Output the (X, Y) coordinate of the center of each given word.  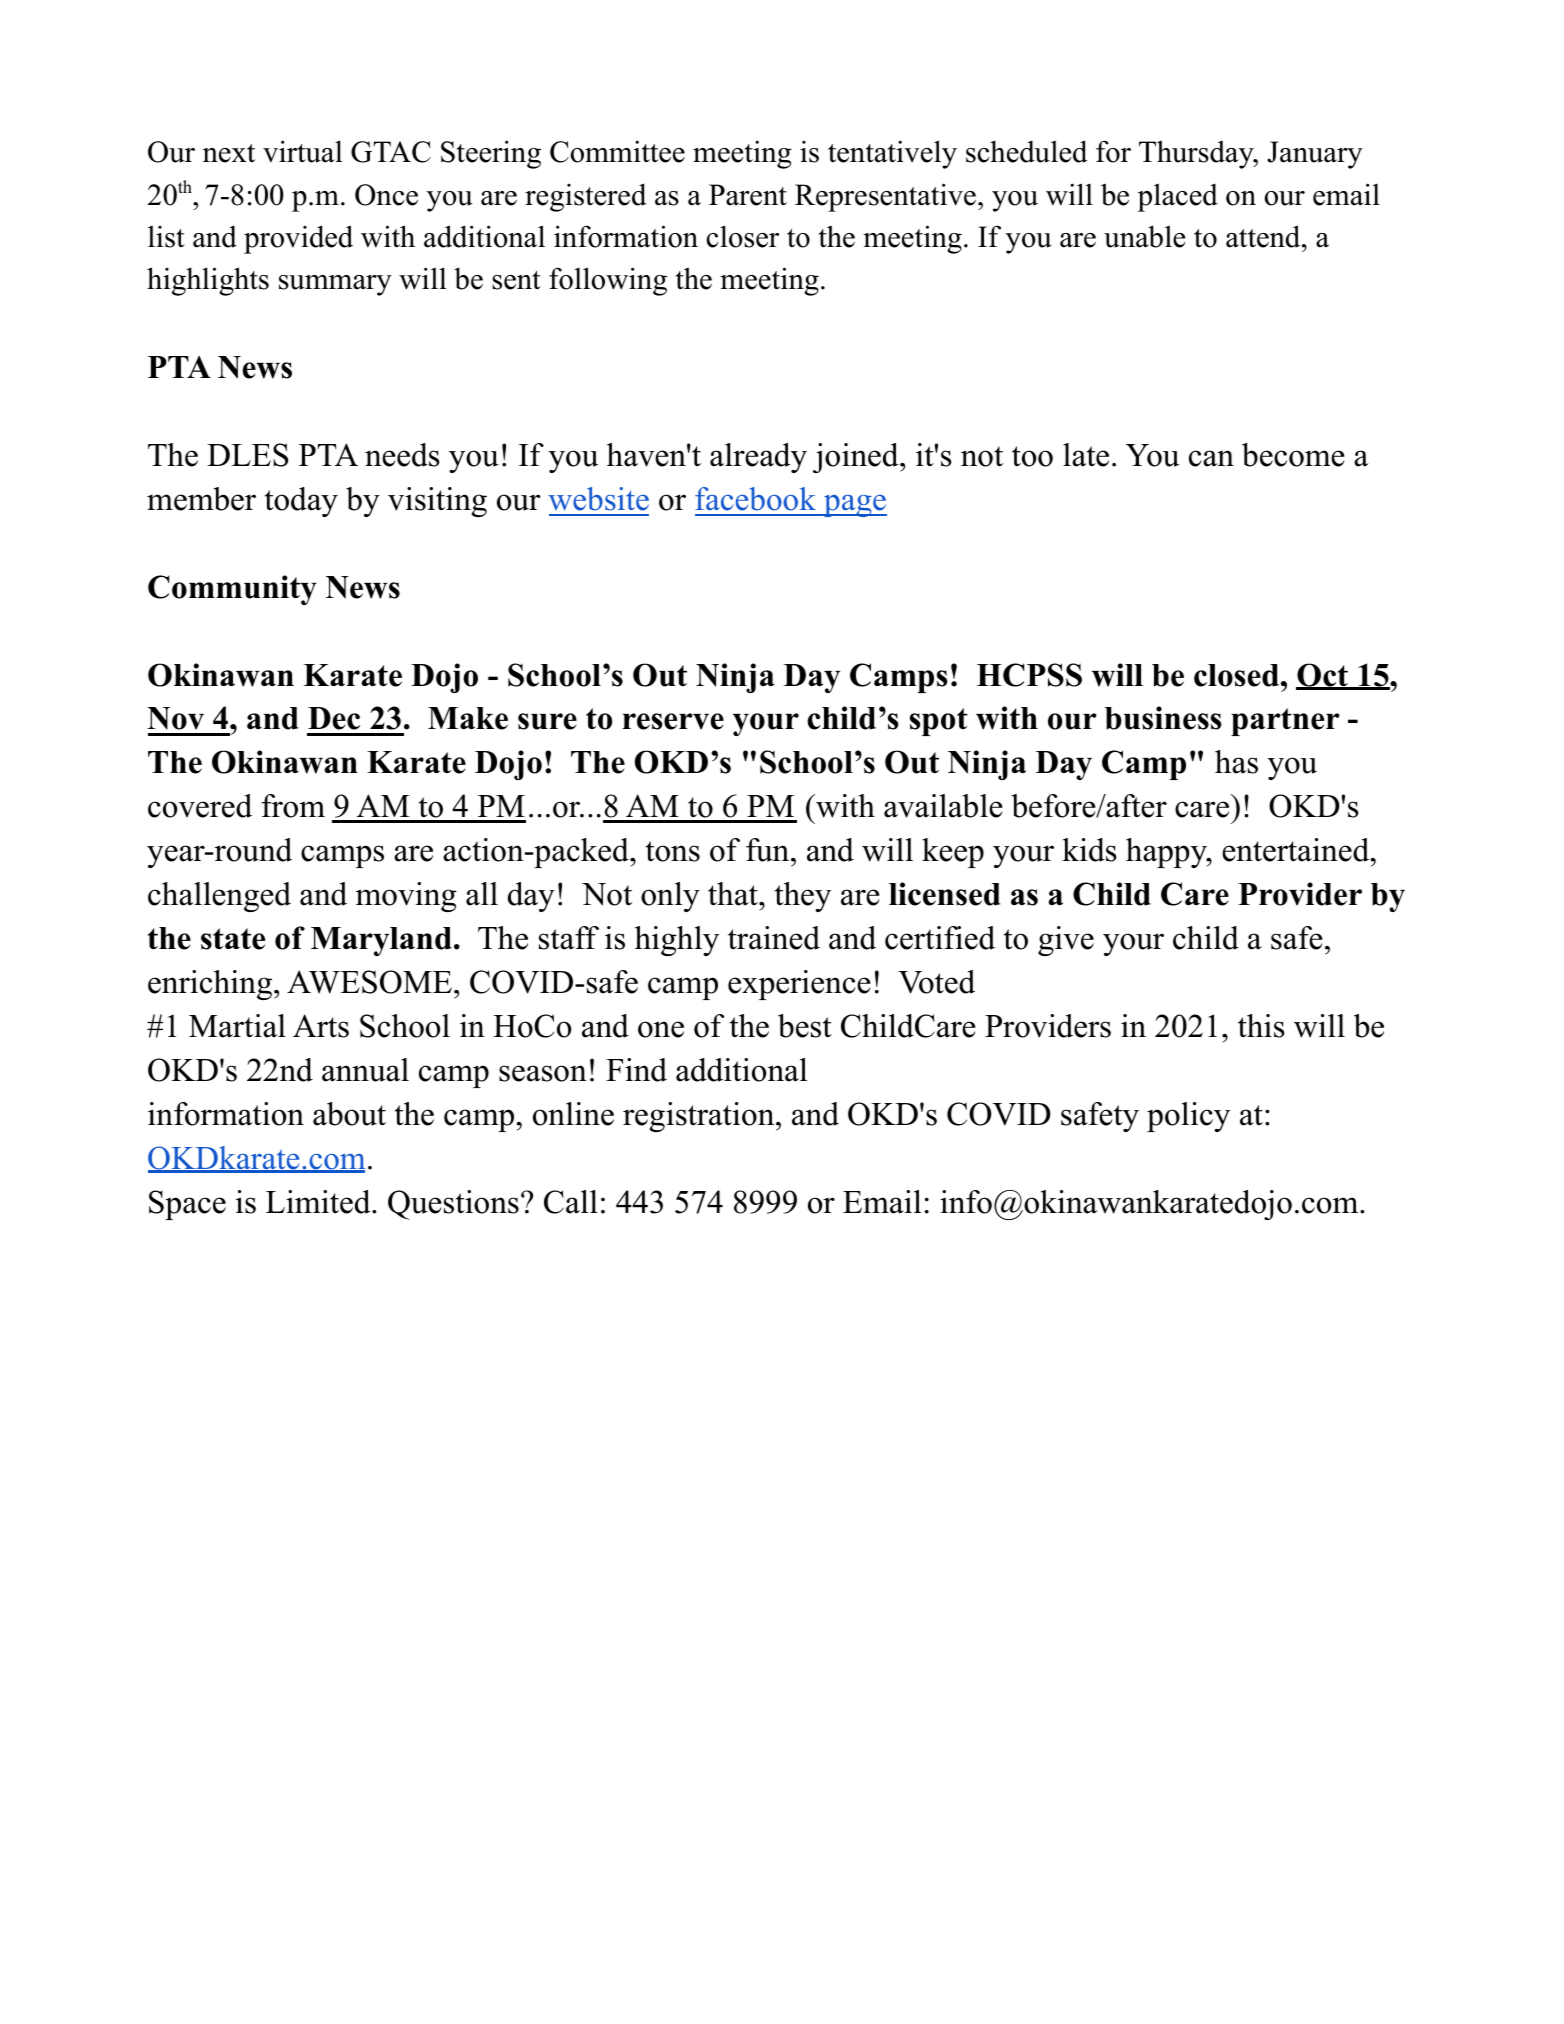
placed (1177, 197)
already (758, 458)
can (1211, 458)
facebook (755, 499)
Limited (319, 1202)
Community (232, 590)
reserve (673, 721)
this (1261, 1026)
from (293, 806)
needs (402, 455)
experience (799, 985)
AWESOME (369, 982)
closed (1238, 675)
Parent (748, 195)
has (1236, 762)
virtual (303, 151)
